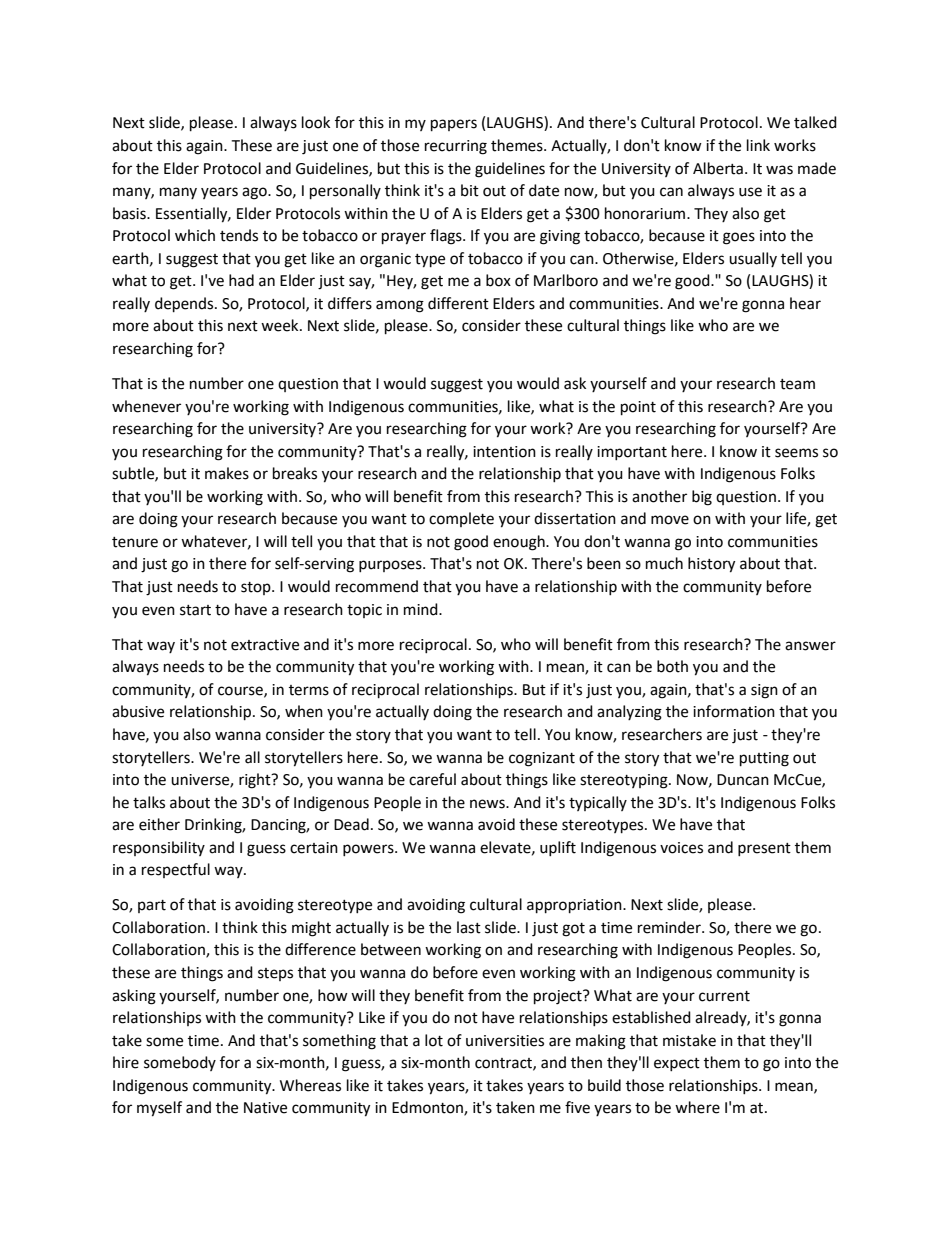 The height and width of the image is (1233, 952). What do you see at coordinates (758, 145) in the image?
I see `link` at bounding box center [758, 145].
